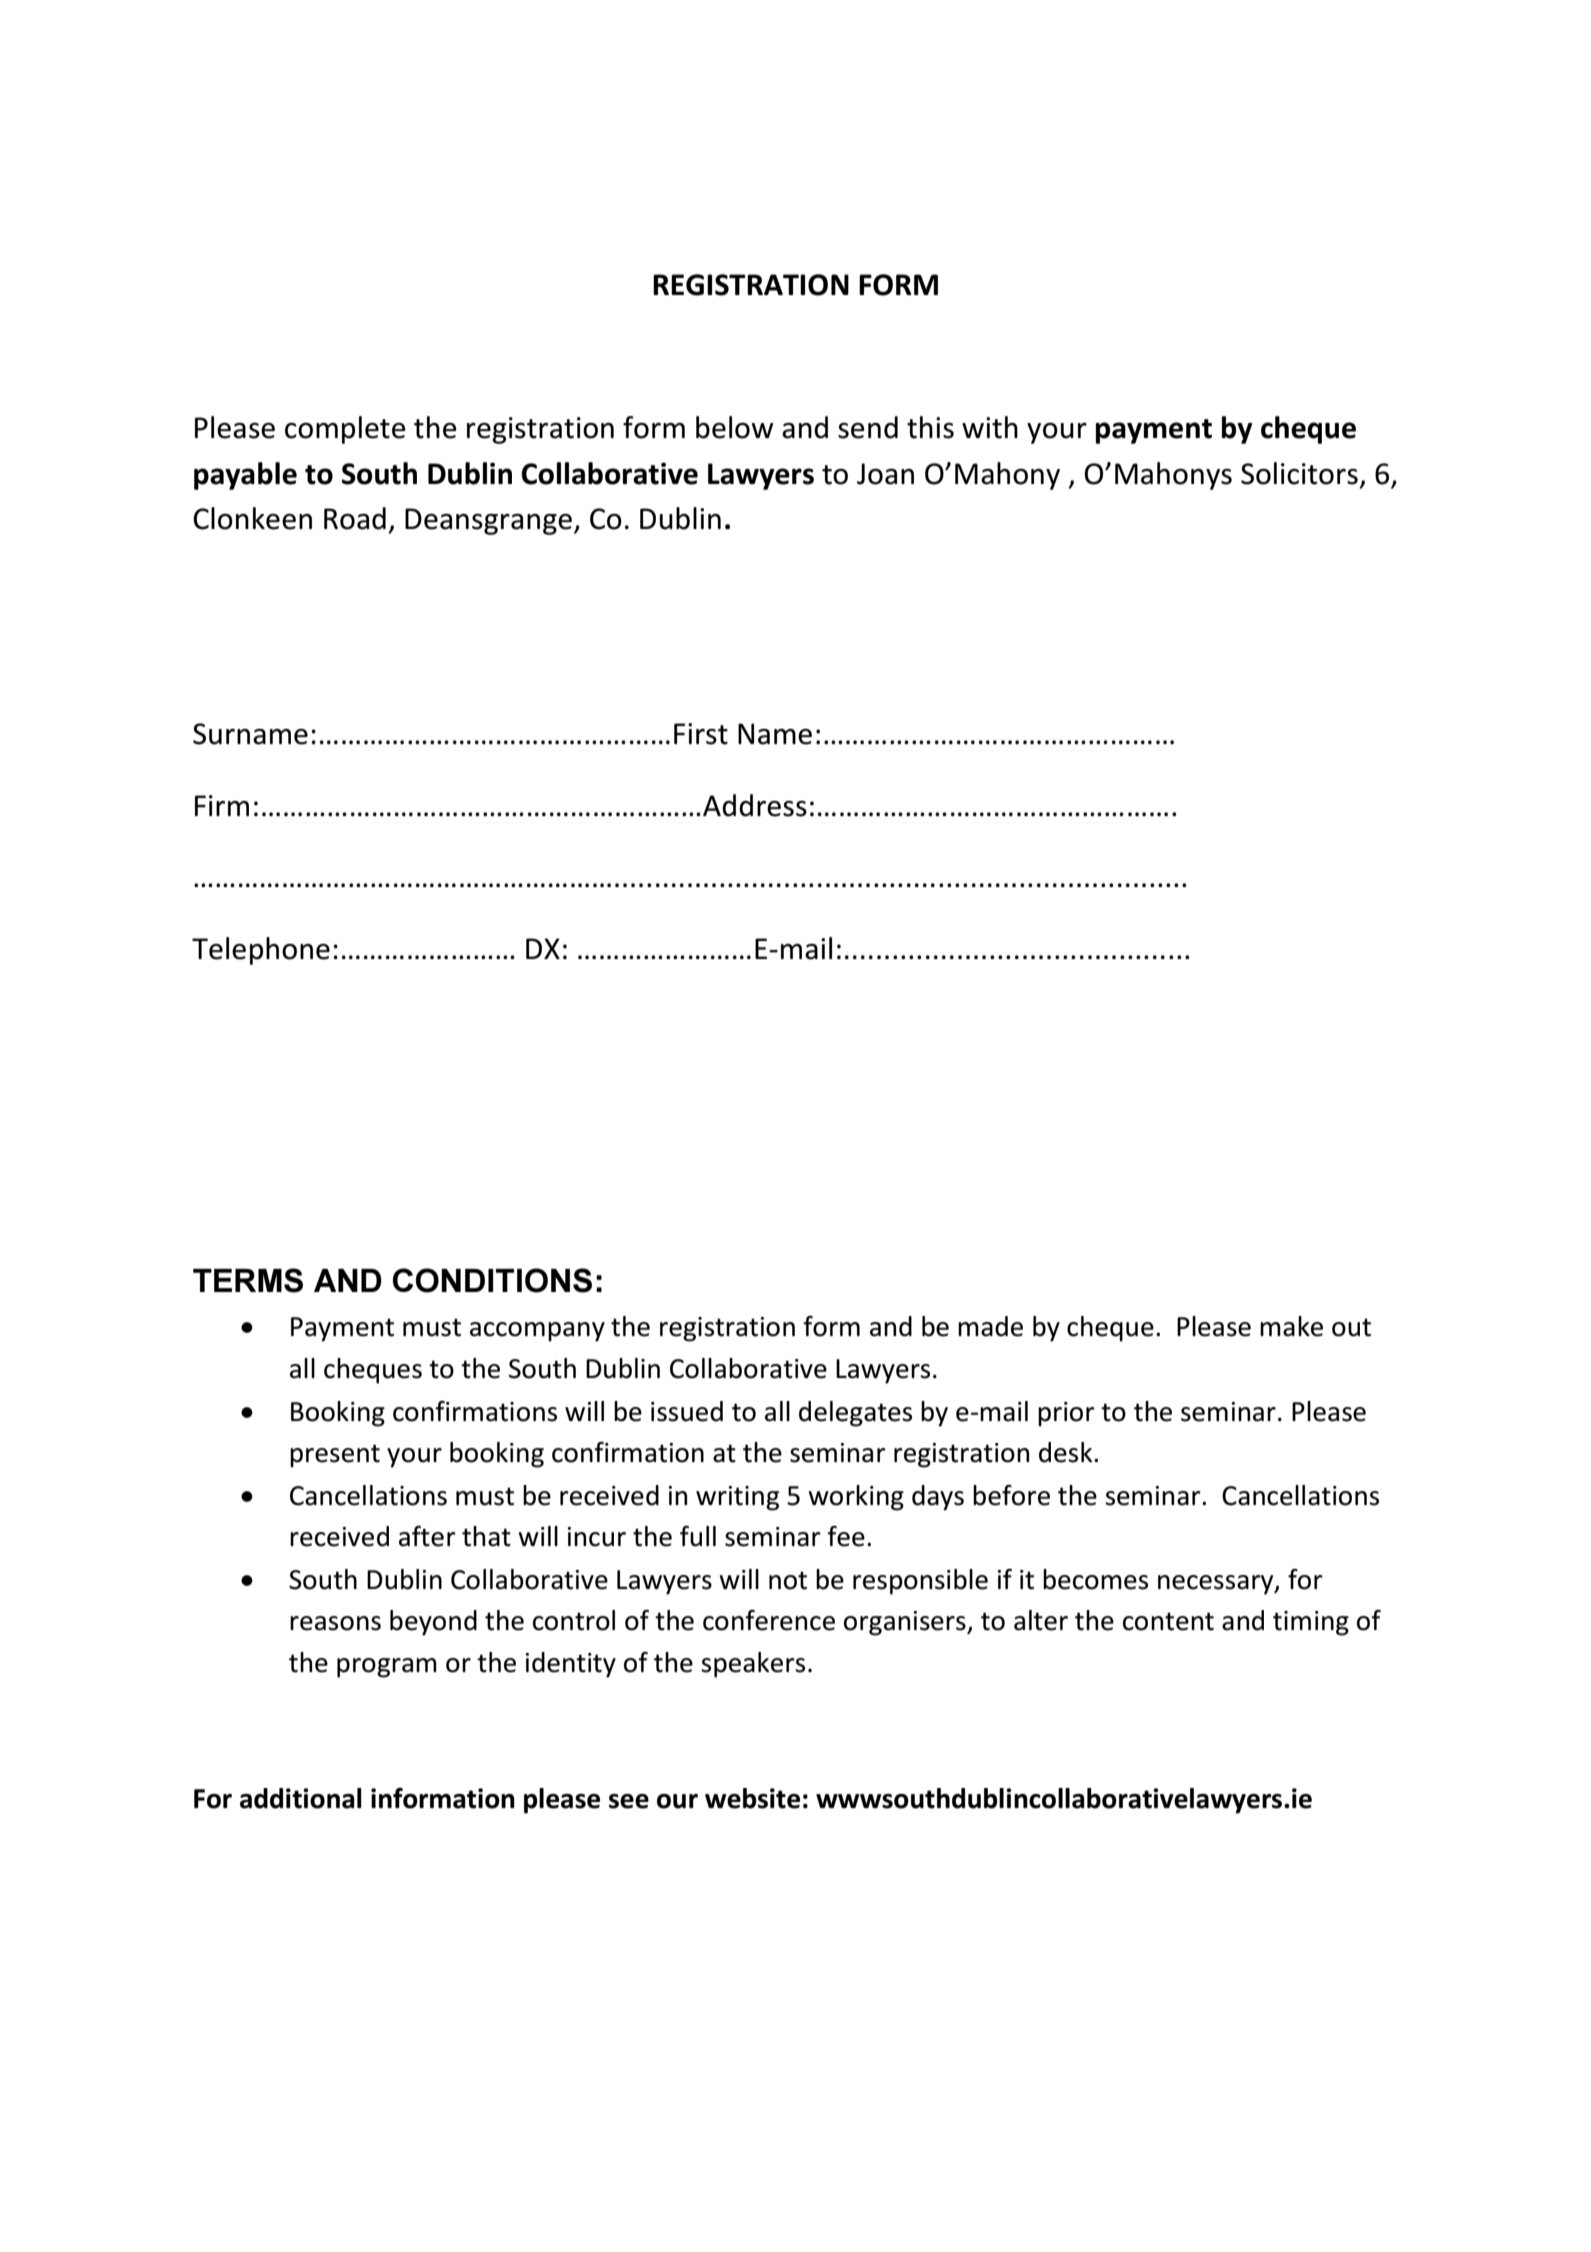 This image has width=1591, height=2252. Describe the element at coordinates (752, 1798) in the image. I see `website` at that location.
